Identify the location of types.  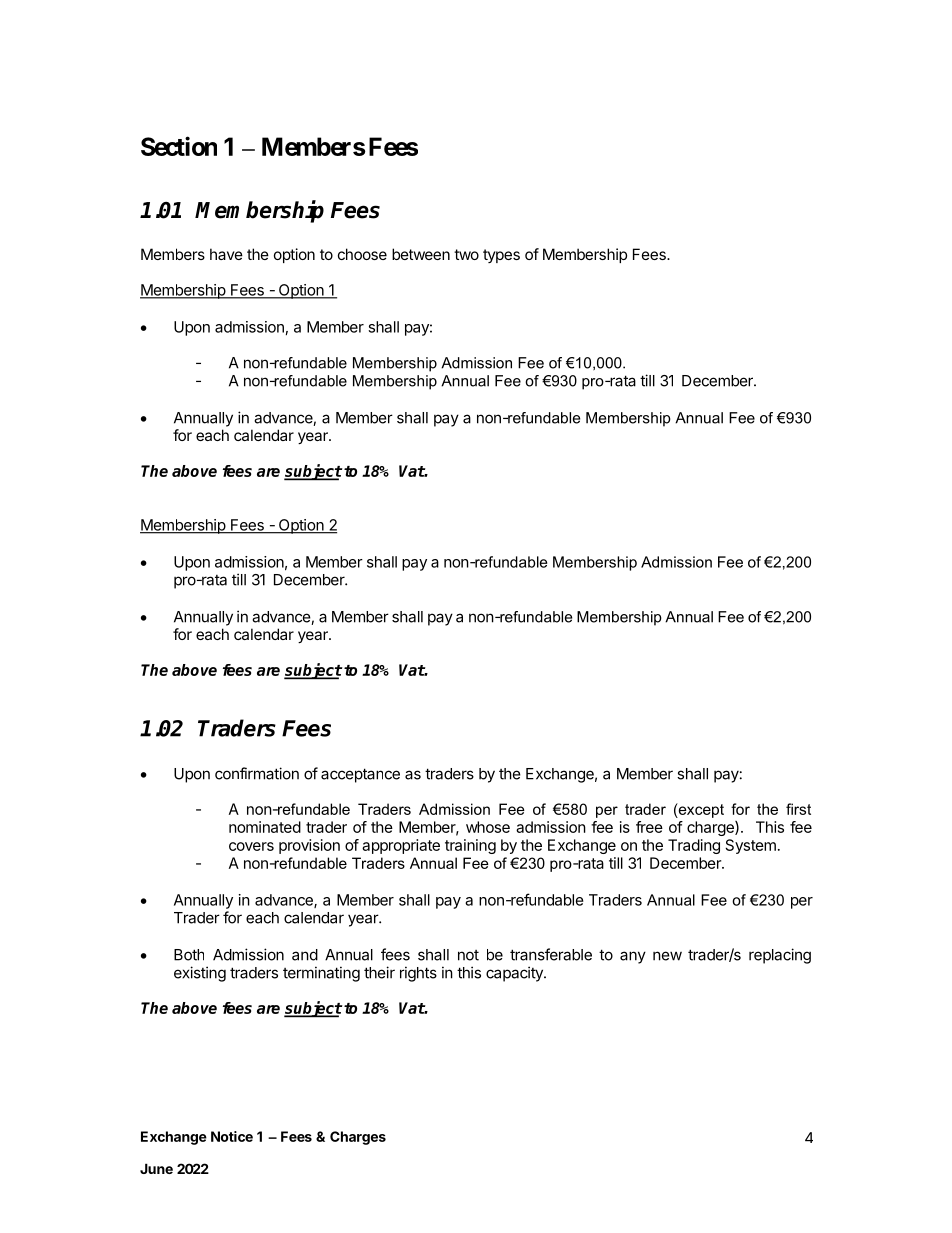
(501, 256).
